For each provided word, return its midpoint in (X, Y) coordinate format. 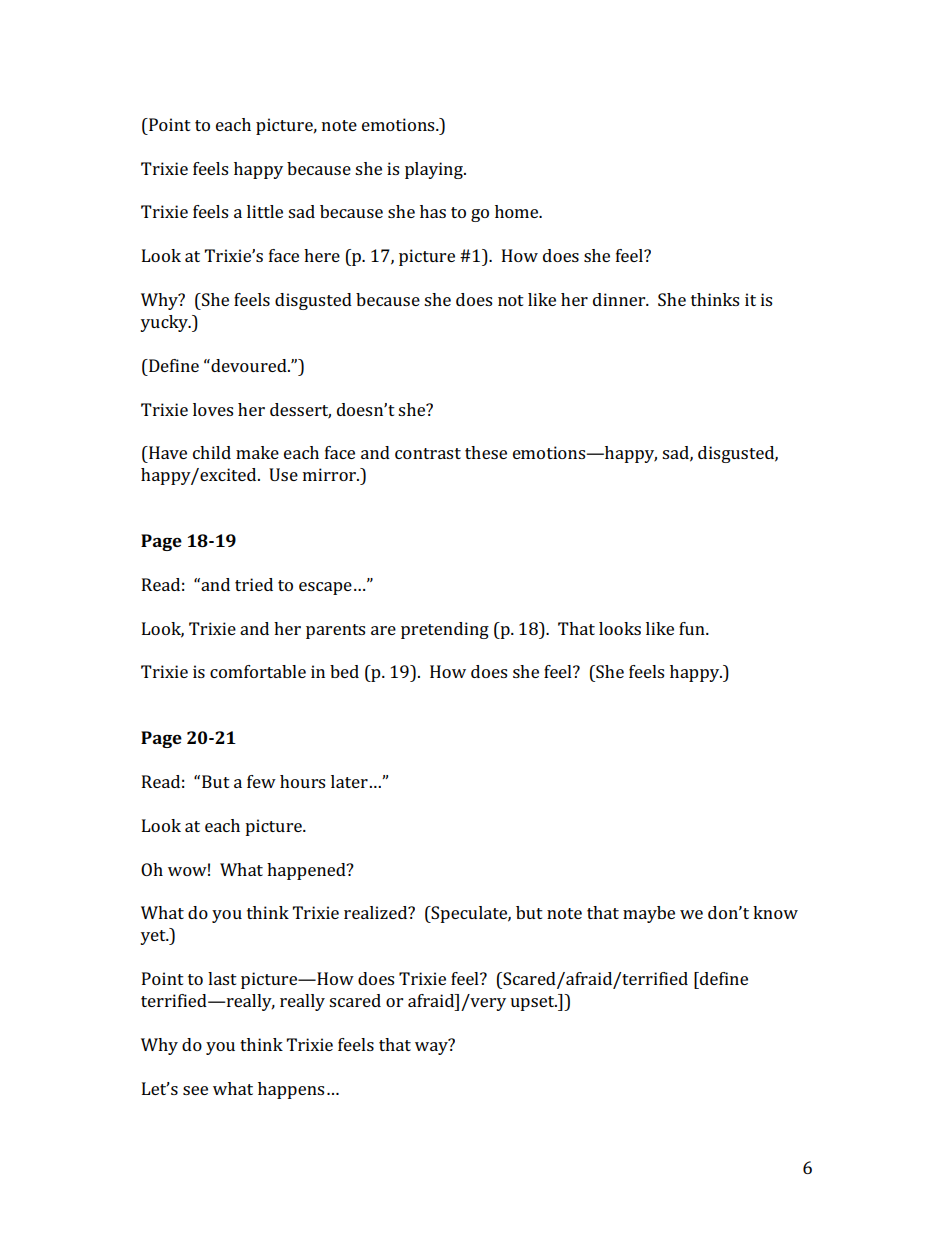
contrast (428, 453)
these (486, 452)
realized (377, 912)
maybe (649, 914)
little (265, 211)
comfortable (258, 671)
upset (533, 1003)
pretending (445, 630)
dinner (620, 299)
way (432, 1047)
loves (213, 409)
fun (693, 628)
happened (307, 871)
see (195, 1090)
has (433, 211)
